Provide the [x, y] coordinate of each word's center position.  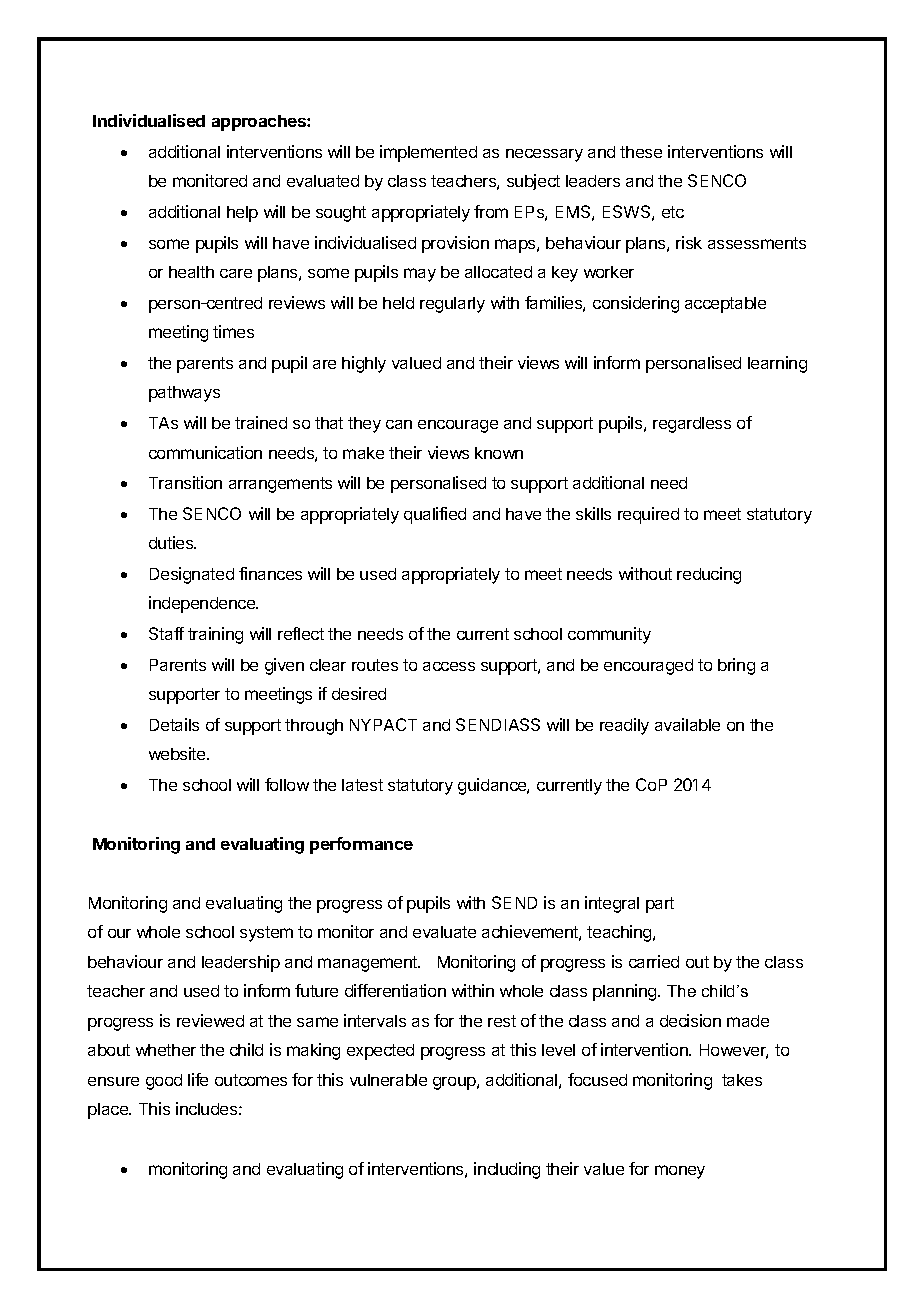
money [680, 1172]
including [507, 1170]
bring [736, 666]
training [215, 635]
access [449, 666]
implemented [428, 153]
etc [673, 212]
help [242, 214]
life [198, 1079]
